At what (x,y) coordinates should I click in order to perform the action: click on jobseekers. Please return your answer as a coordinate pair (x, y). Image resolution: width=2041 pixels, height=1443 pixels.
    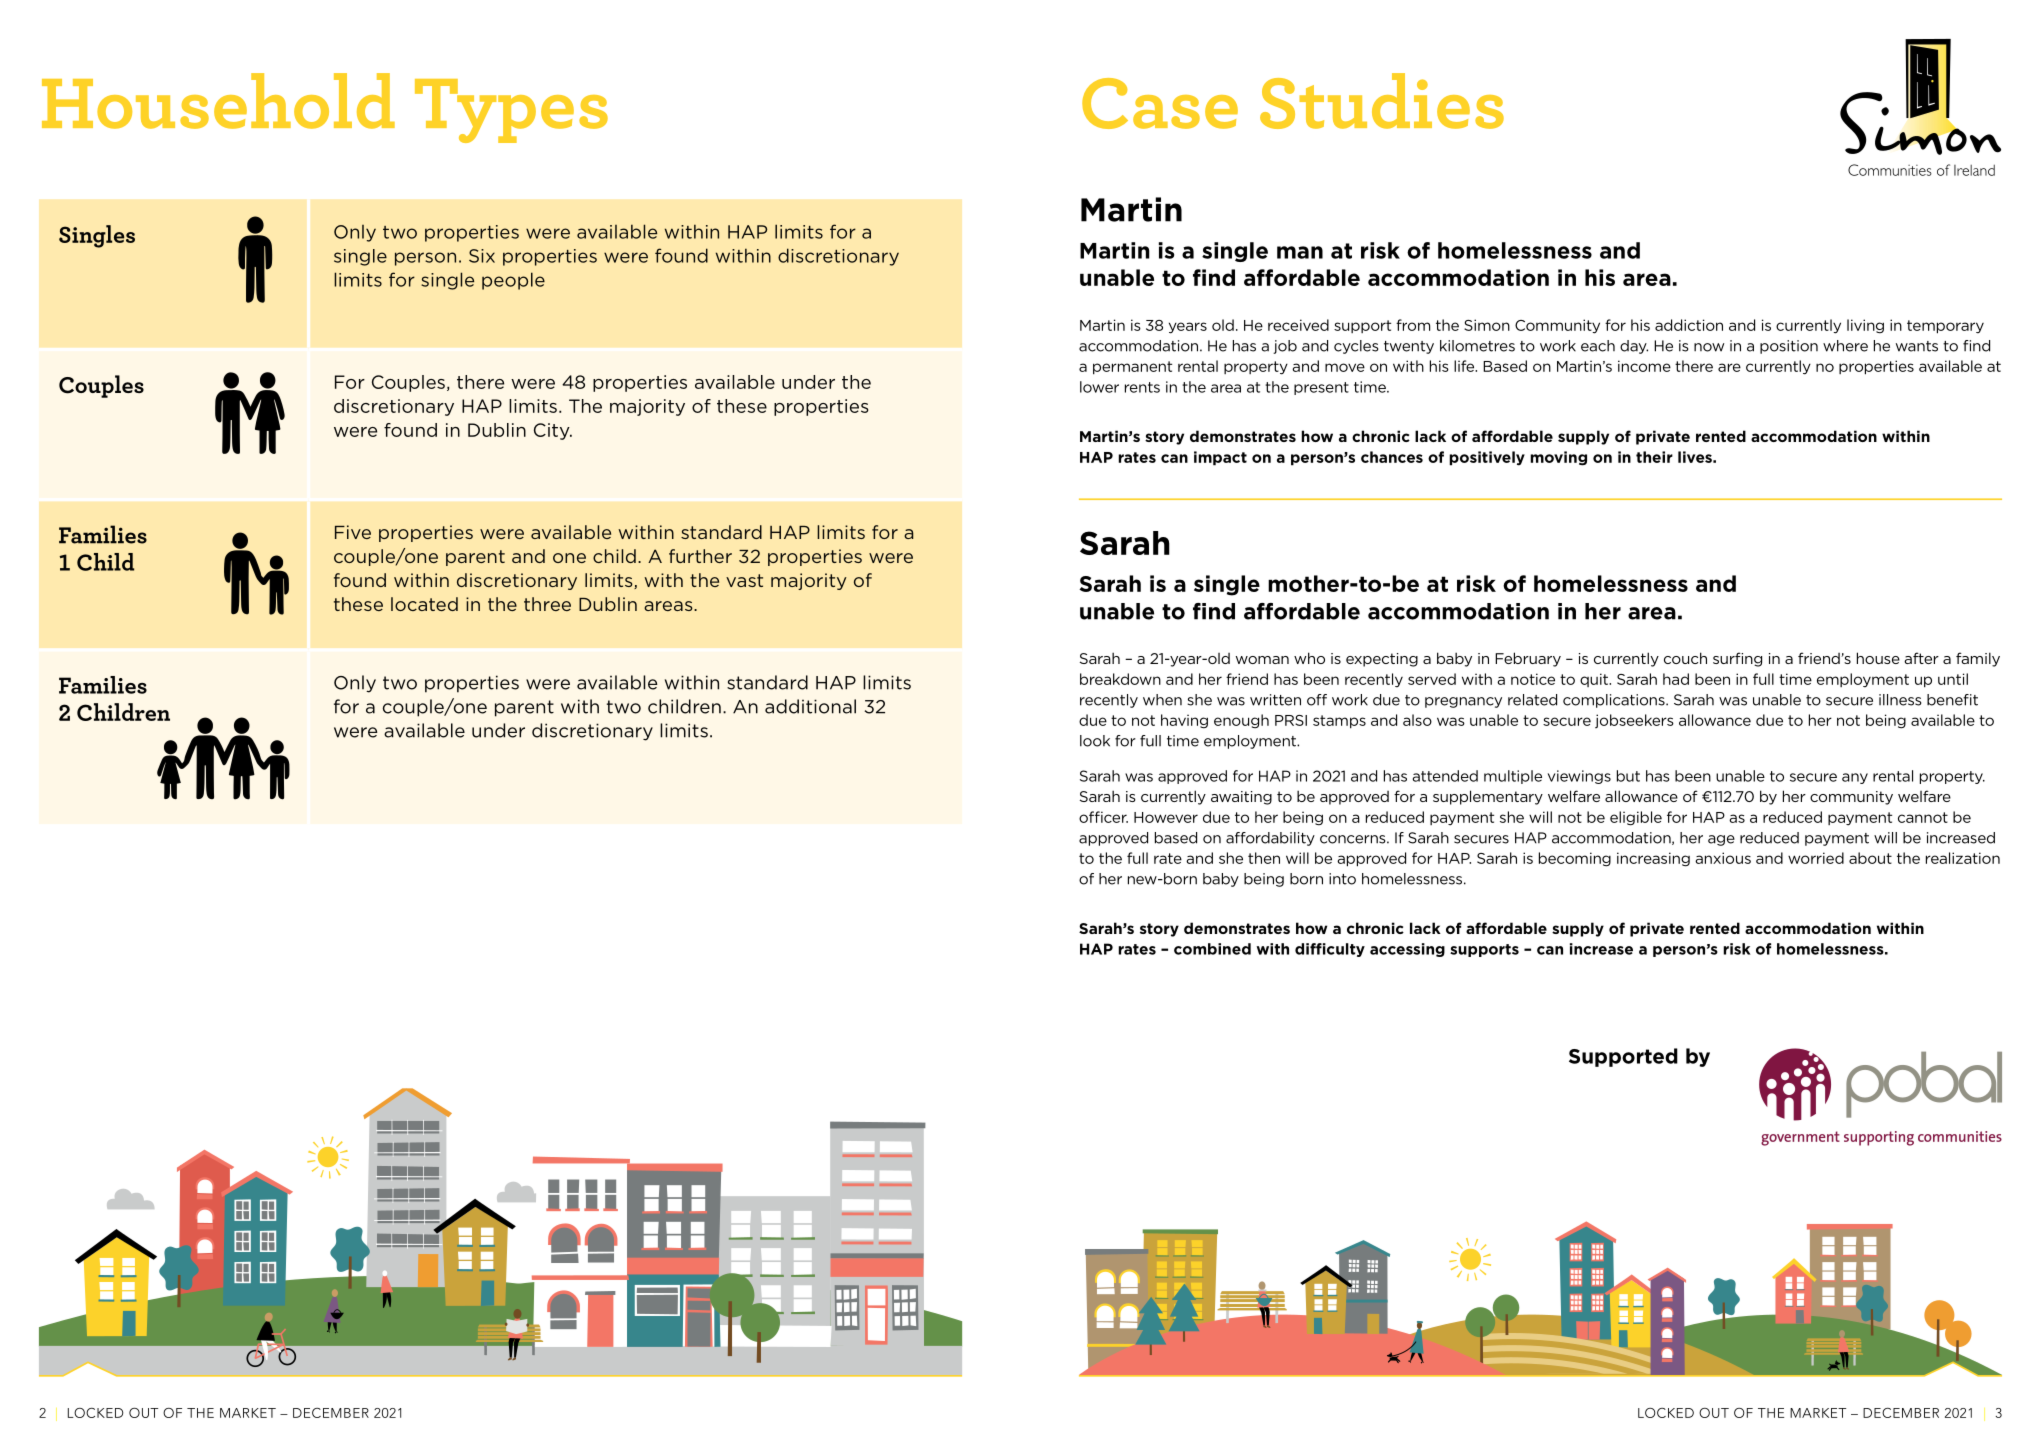
    Looking at the image, I should click on (1634, 721).
